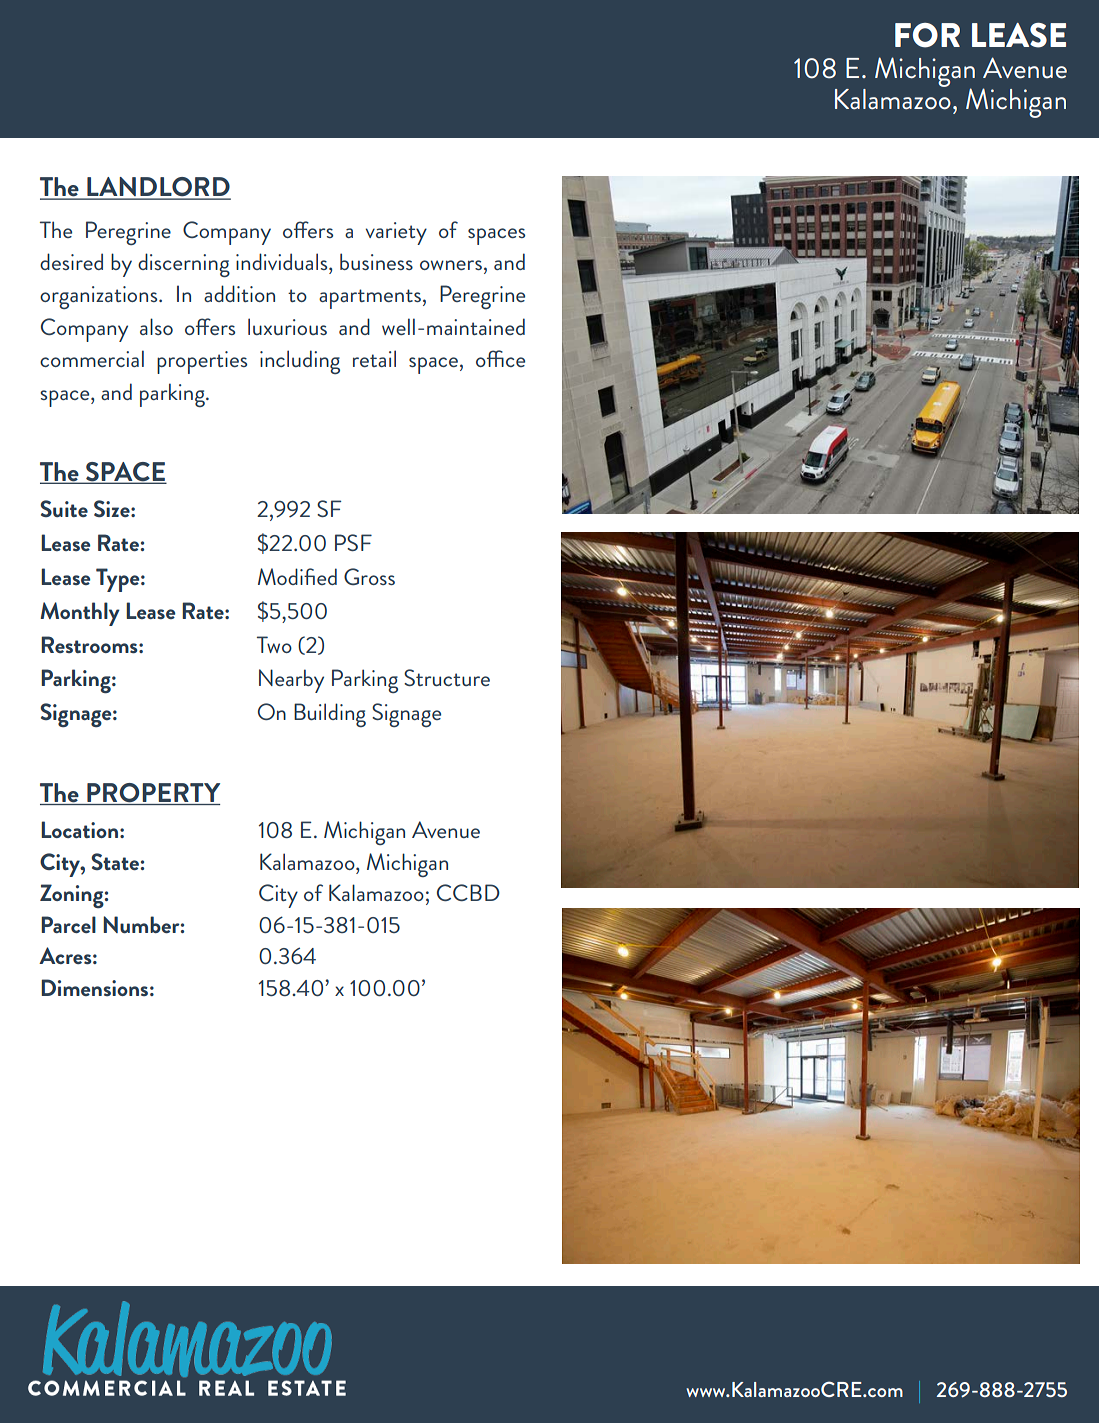 This screenshot has height=1423, width=1099. Describe the element at coordinates (451, 265) in the screenshot. I see `owners` at that location.
